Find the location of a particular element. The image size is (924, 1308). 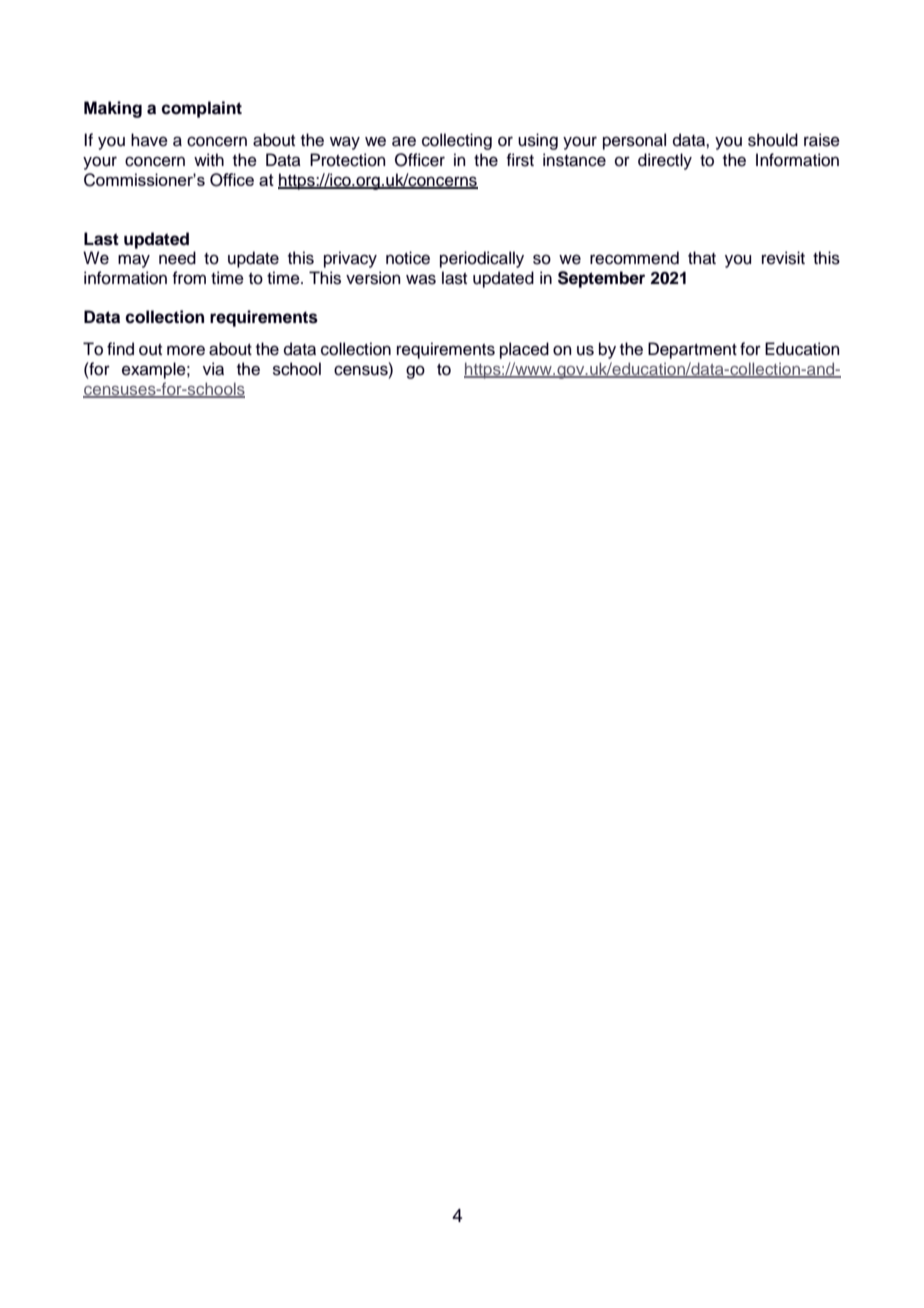

collecting is located at coordinates (457, 141).
